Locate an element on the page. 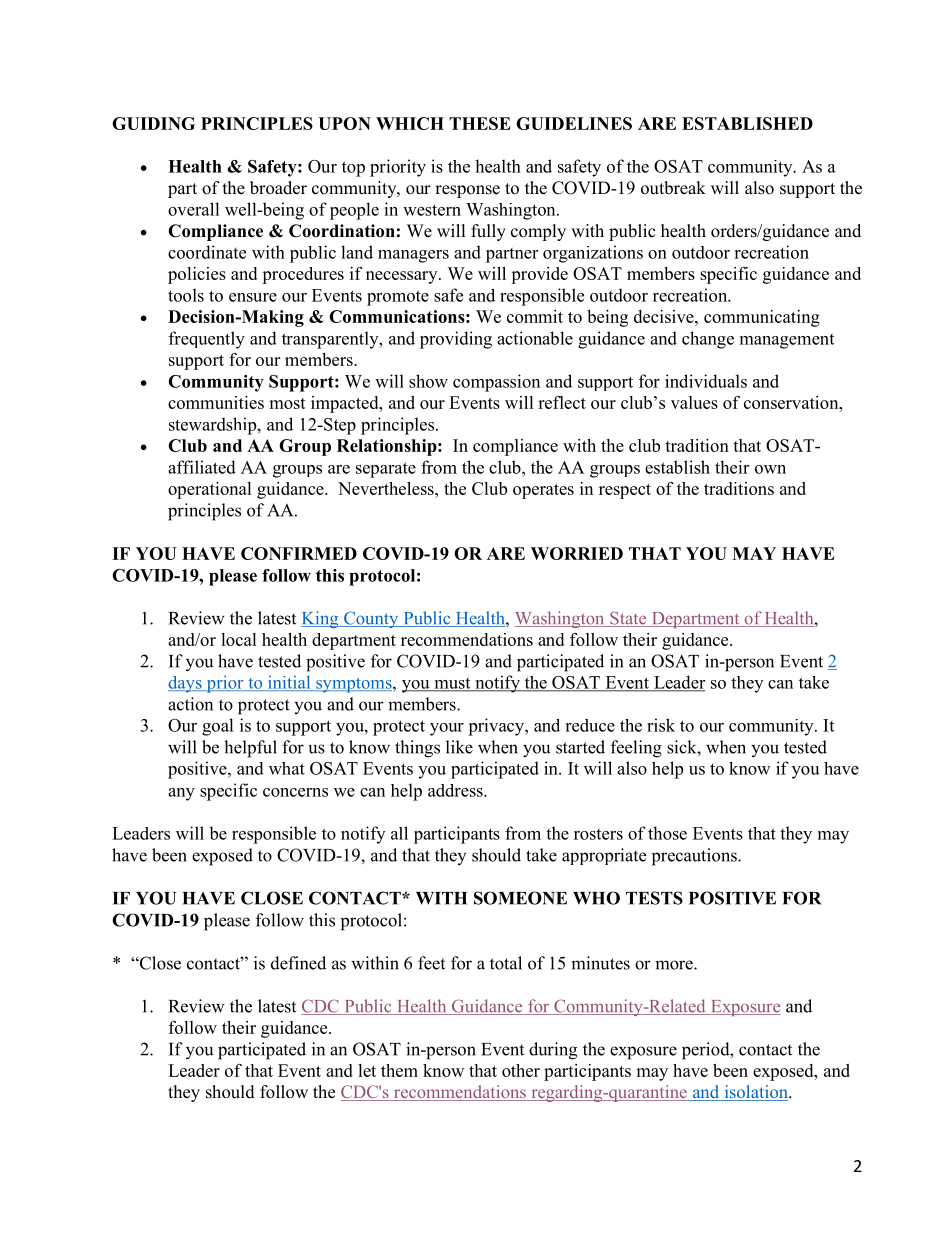 This image has height=1233, width=952. let is located at coordinates (367, 1070).
